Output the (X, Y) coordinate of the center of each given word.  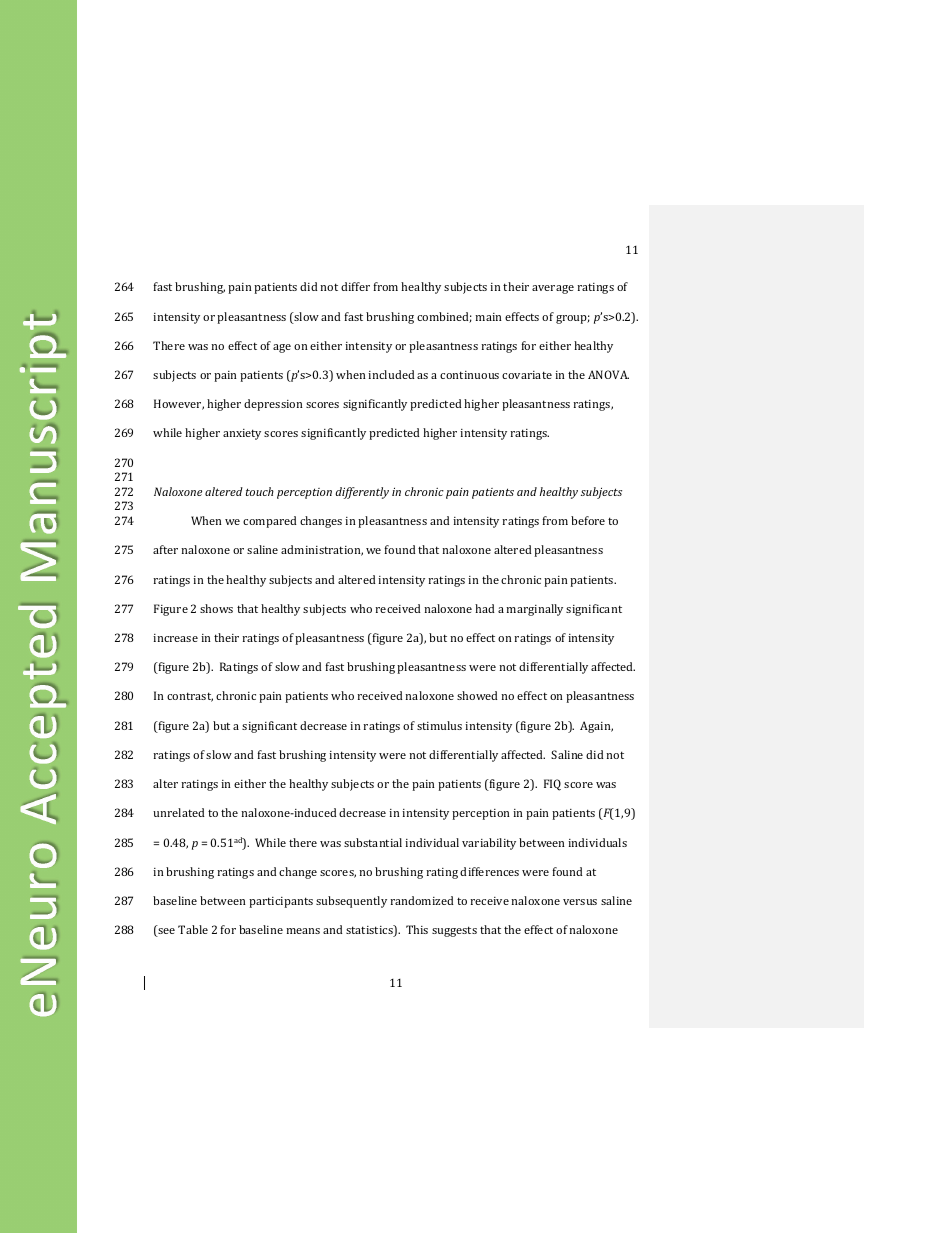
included (391, 374)
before (588, 520)
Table (193, 929)
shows (216, 608)
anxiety (242, 434)
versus (580, 902)
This (417, 929)
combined (444, 317)
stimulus (439, 725)
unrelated (179, 812)
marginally (534, 610)
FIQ (552, 785)
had (485, 608)
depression (273, 405)
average (553, 289)
